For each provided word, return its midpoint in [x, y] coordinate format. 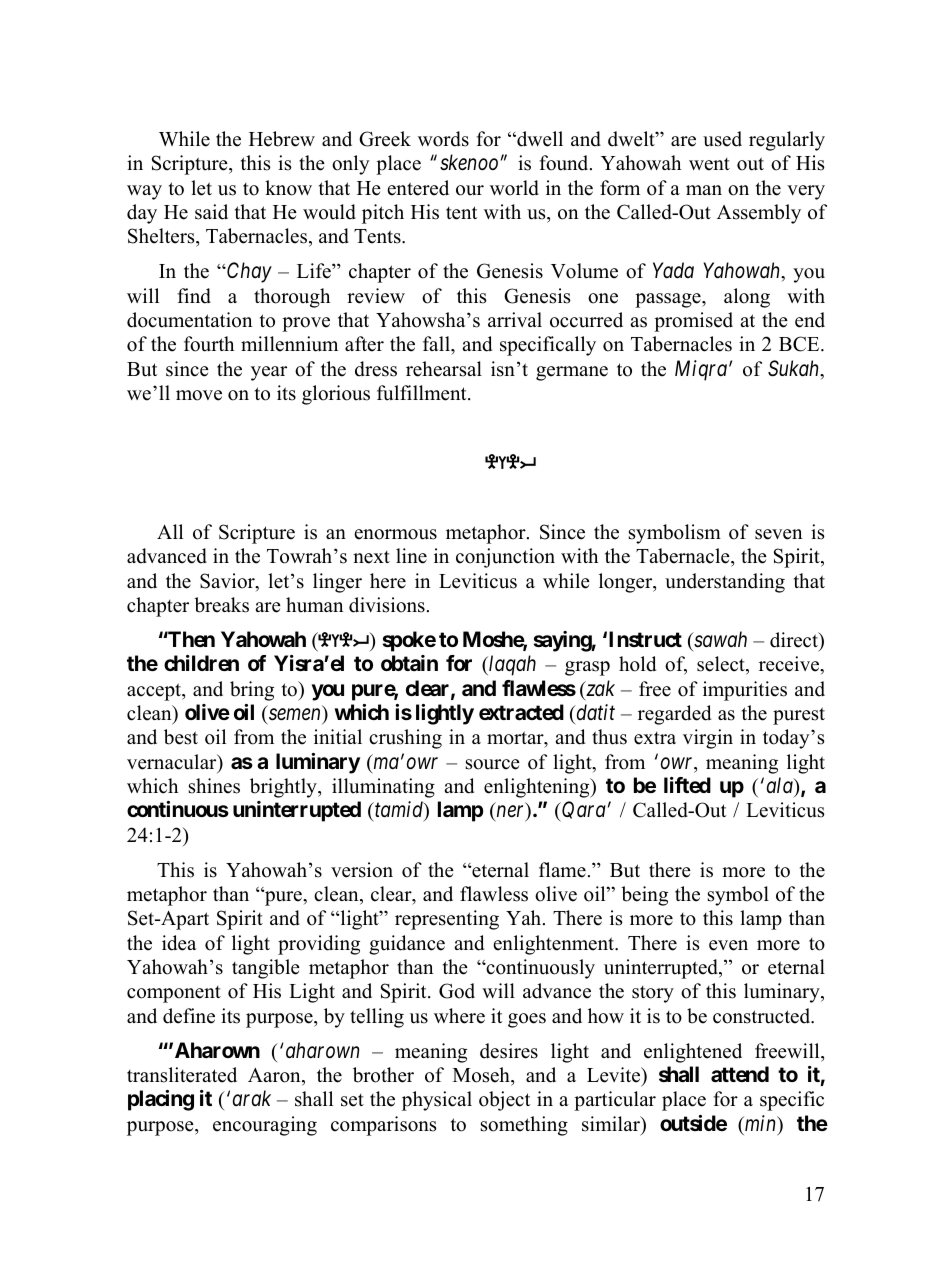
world [514, 188]
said [211, 212]
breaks [221, 605]
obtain [409, 663]
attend [740, 1074]
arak [252, 1098]
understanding [725, 583]
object [504, 1101]
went [709, 164]
